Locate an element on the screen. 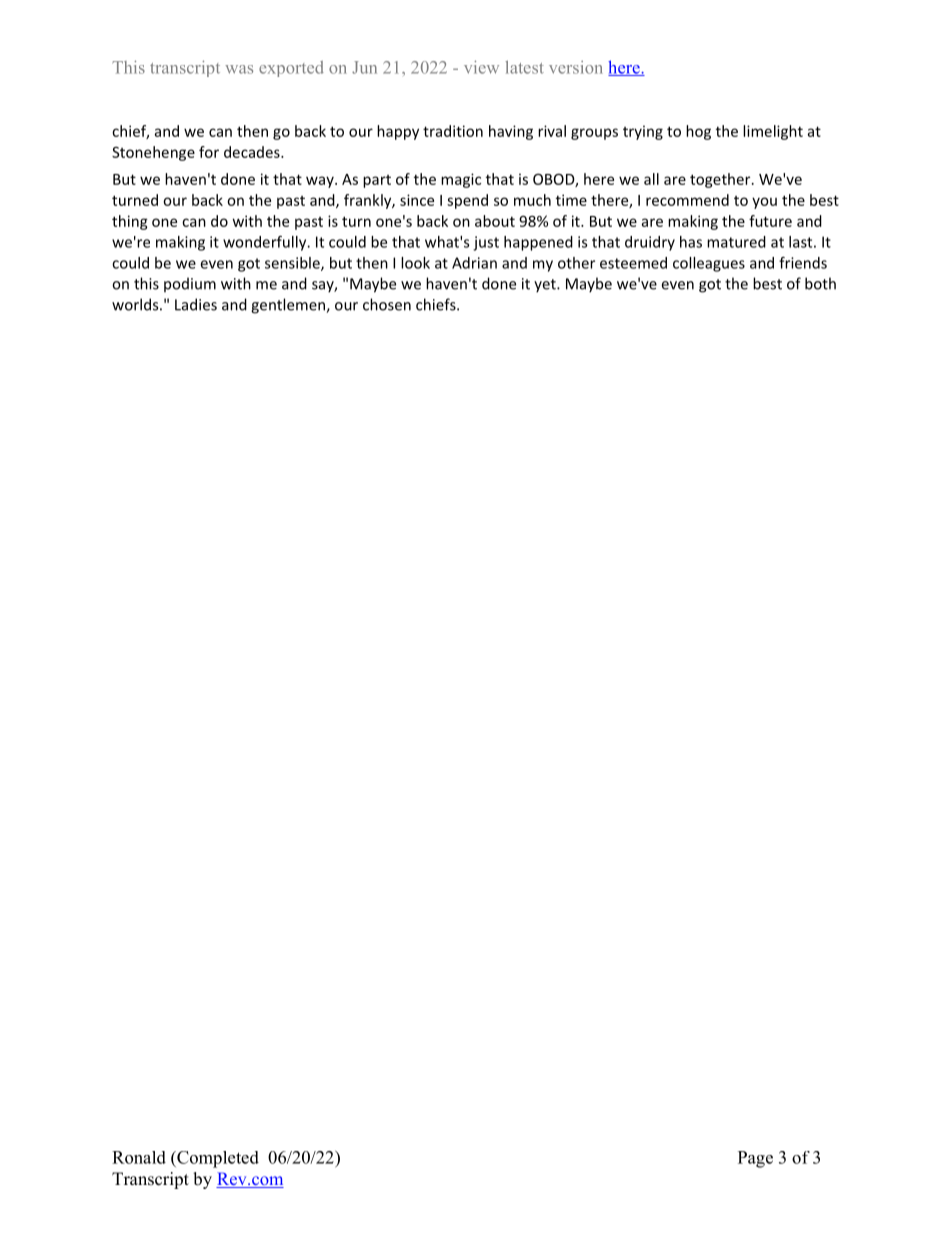 The height and width of the screenshot is (1233, 952). Page is located at coordinates (755, 1159).
